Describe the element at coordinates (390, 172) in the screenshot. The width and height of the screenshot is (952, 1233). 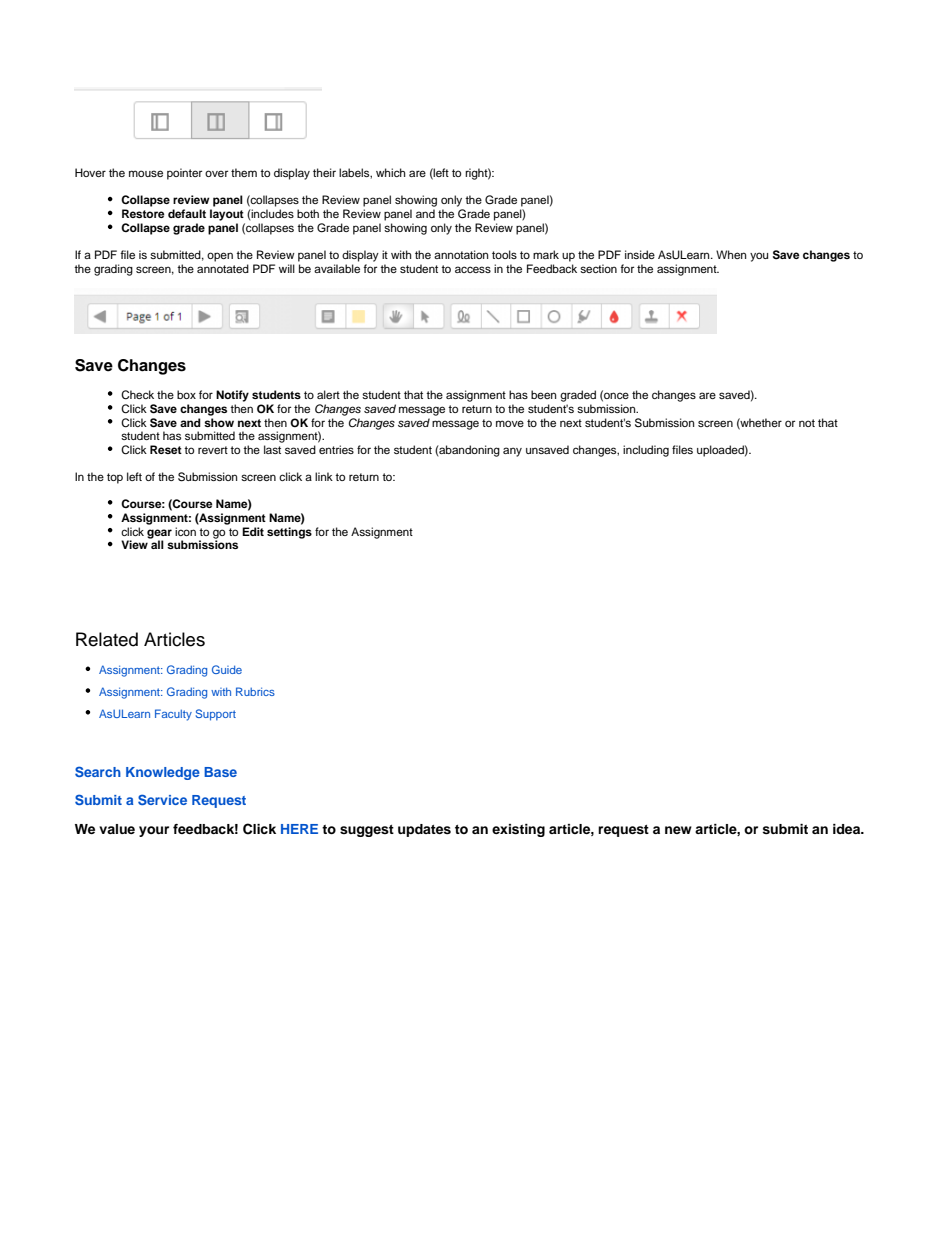
I see `which` at that location.
